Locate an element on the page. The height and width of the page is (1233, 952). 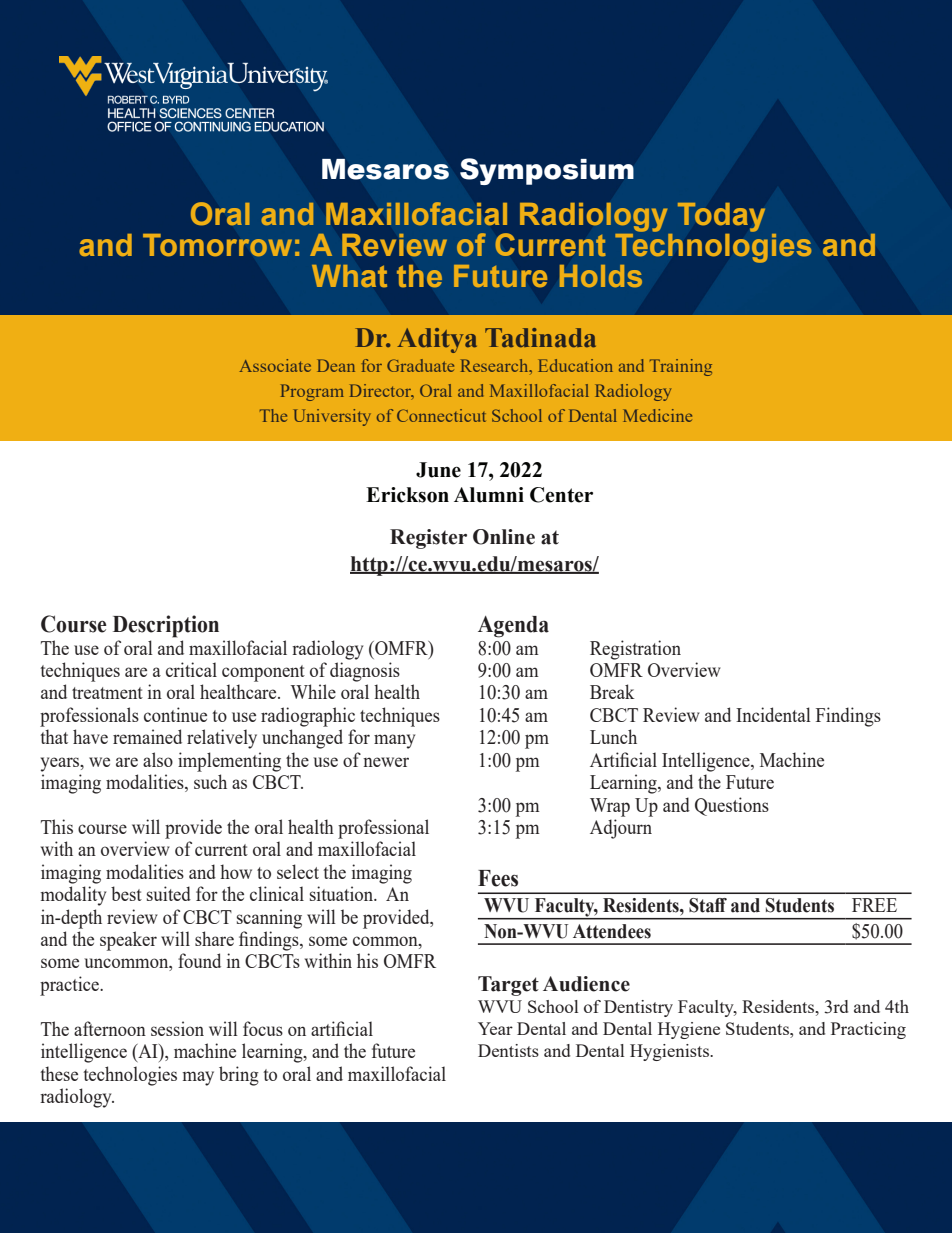
Today is located at coordinates (721, 217).
